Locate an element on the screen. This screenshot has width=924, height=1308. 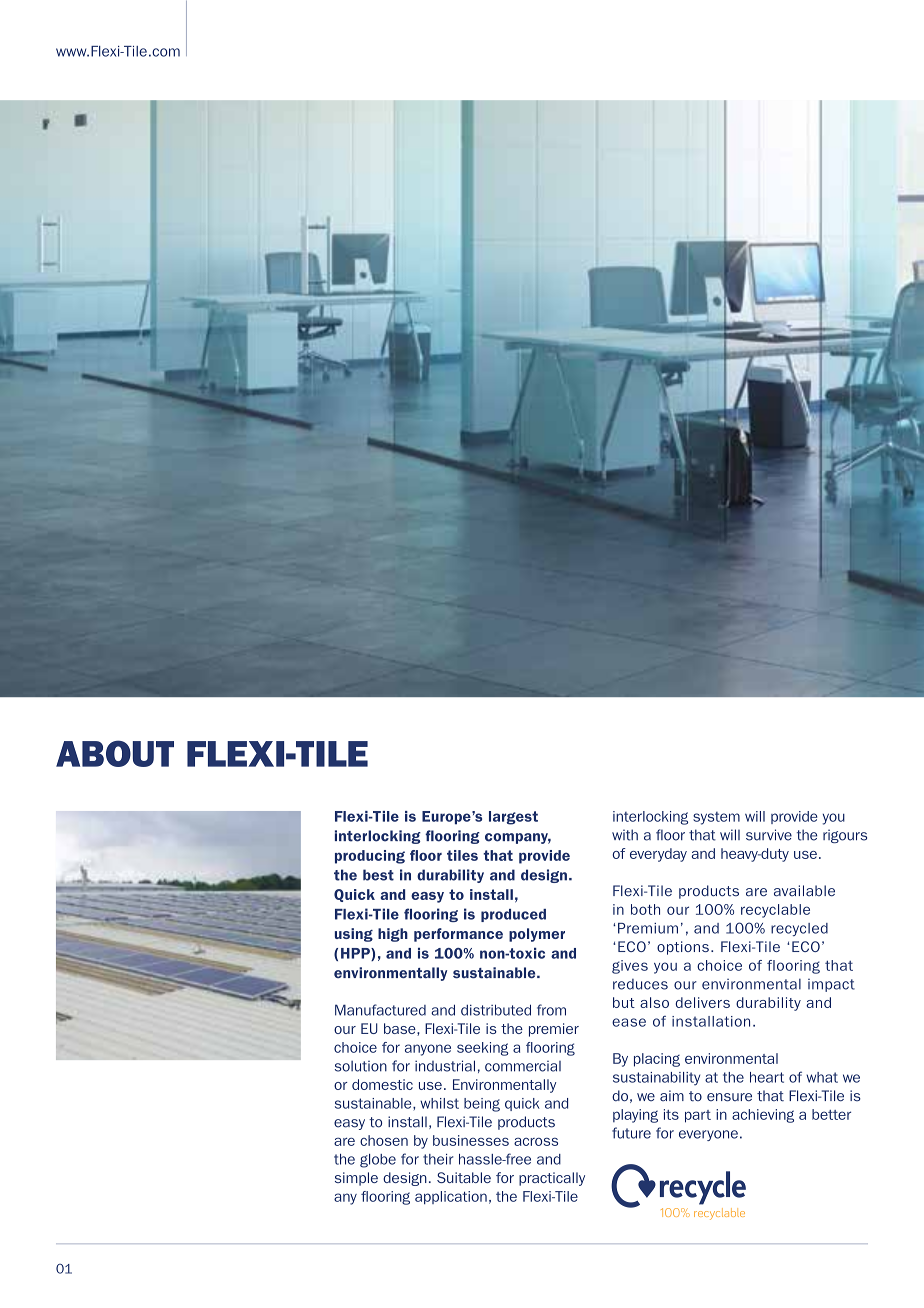
heart is located at coordinates (767, 1077).
